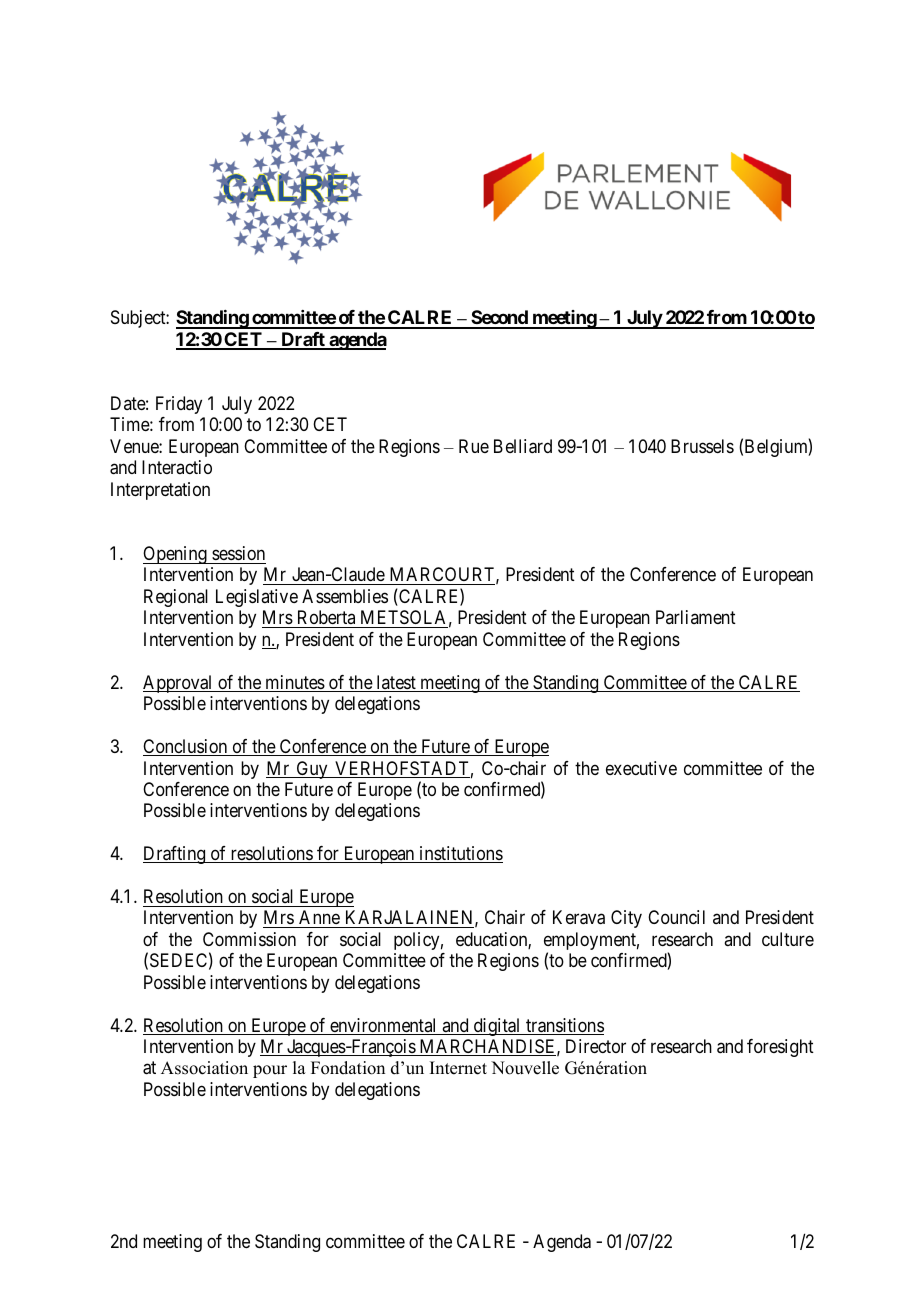 The image size is (924, 1308). I want to click on Internet, so click(458, 1068).
